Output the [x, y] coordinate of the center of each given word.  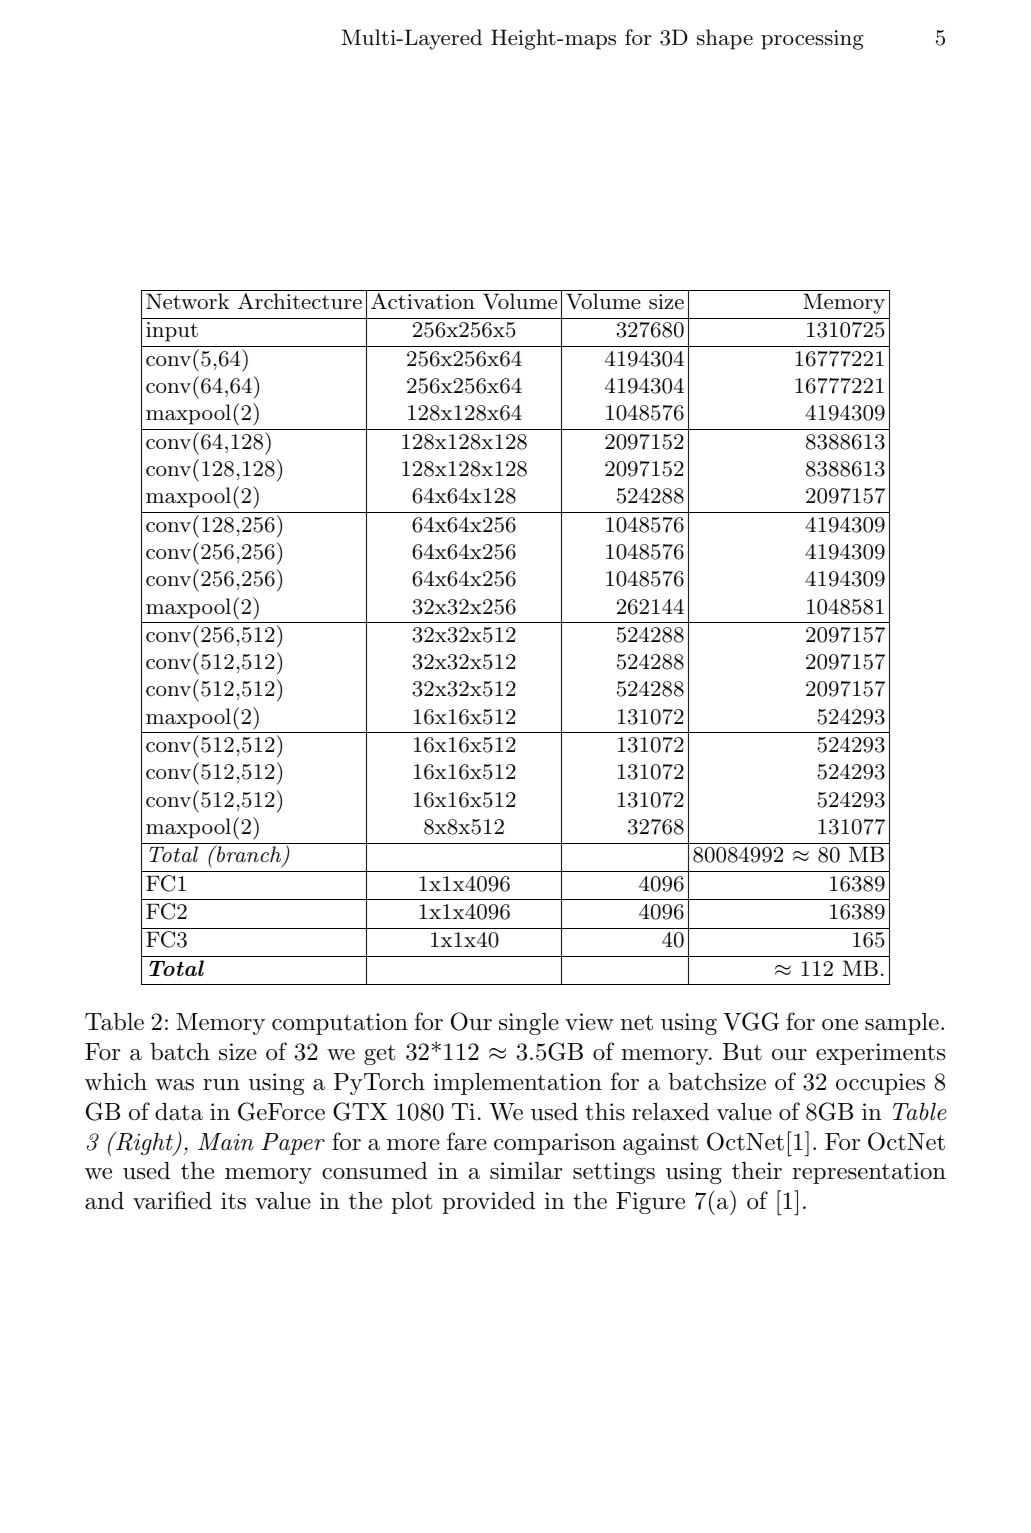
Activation [423, 301]
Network [187, 301]
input [172, 332]
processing [812, 40]
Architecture [300, 301]
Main [226, 1142]
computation [340, 1024]
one [840, 1025]
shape [725, 39]
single [529, 1024]
